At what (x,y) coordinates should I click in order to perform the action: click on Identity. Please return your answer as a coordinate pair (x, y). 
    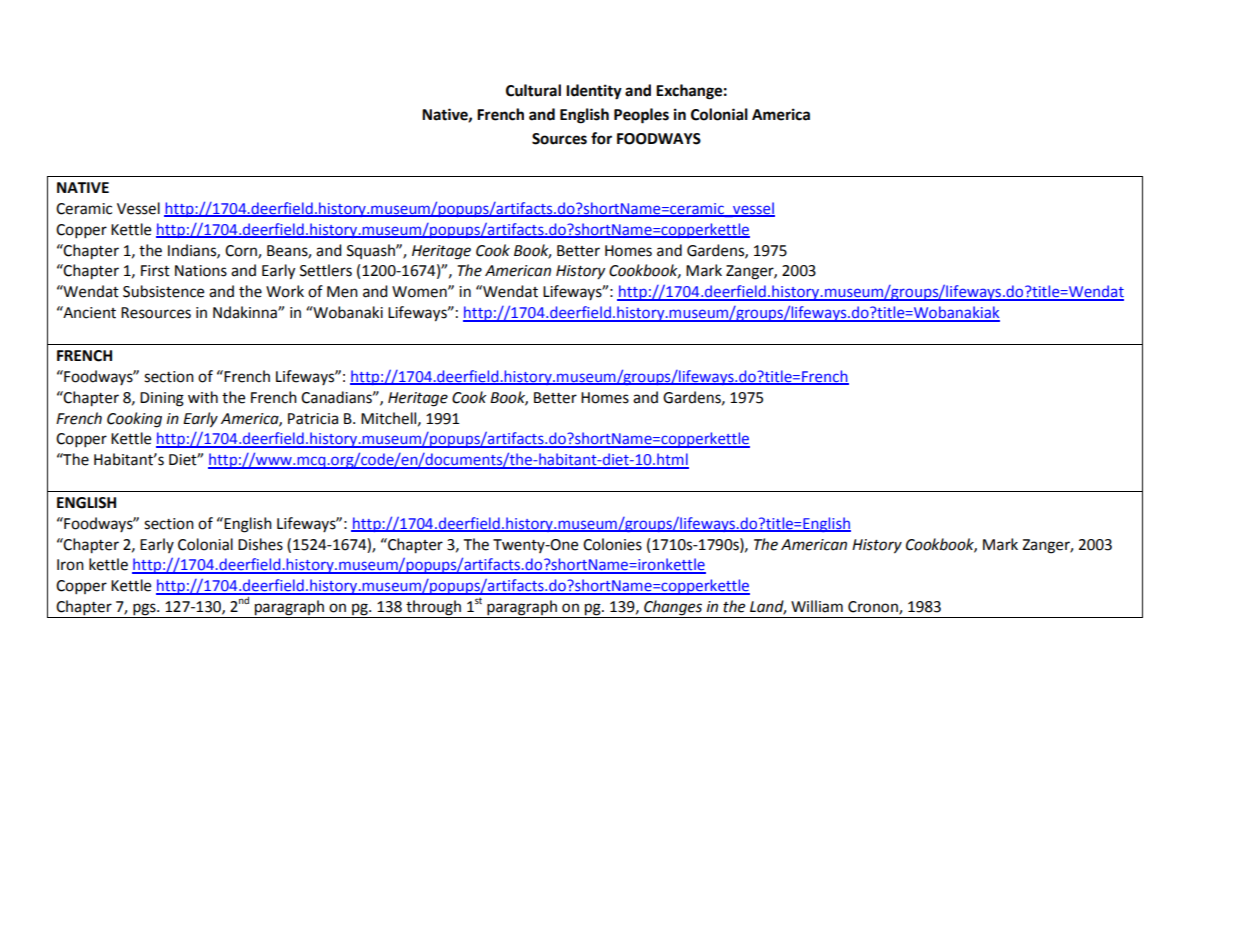
    Looking at the image, I should click on (594, 92).
